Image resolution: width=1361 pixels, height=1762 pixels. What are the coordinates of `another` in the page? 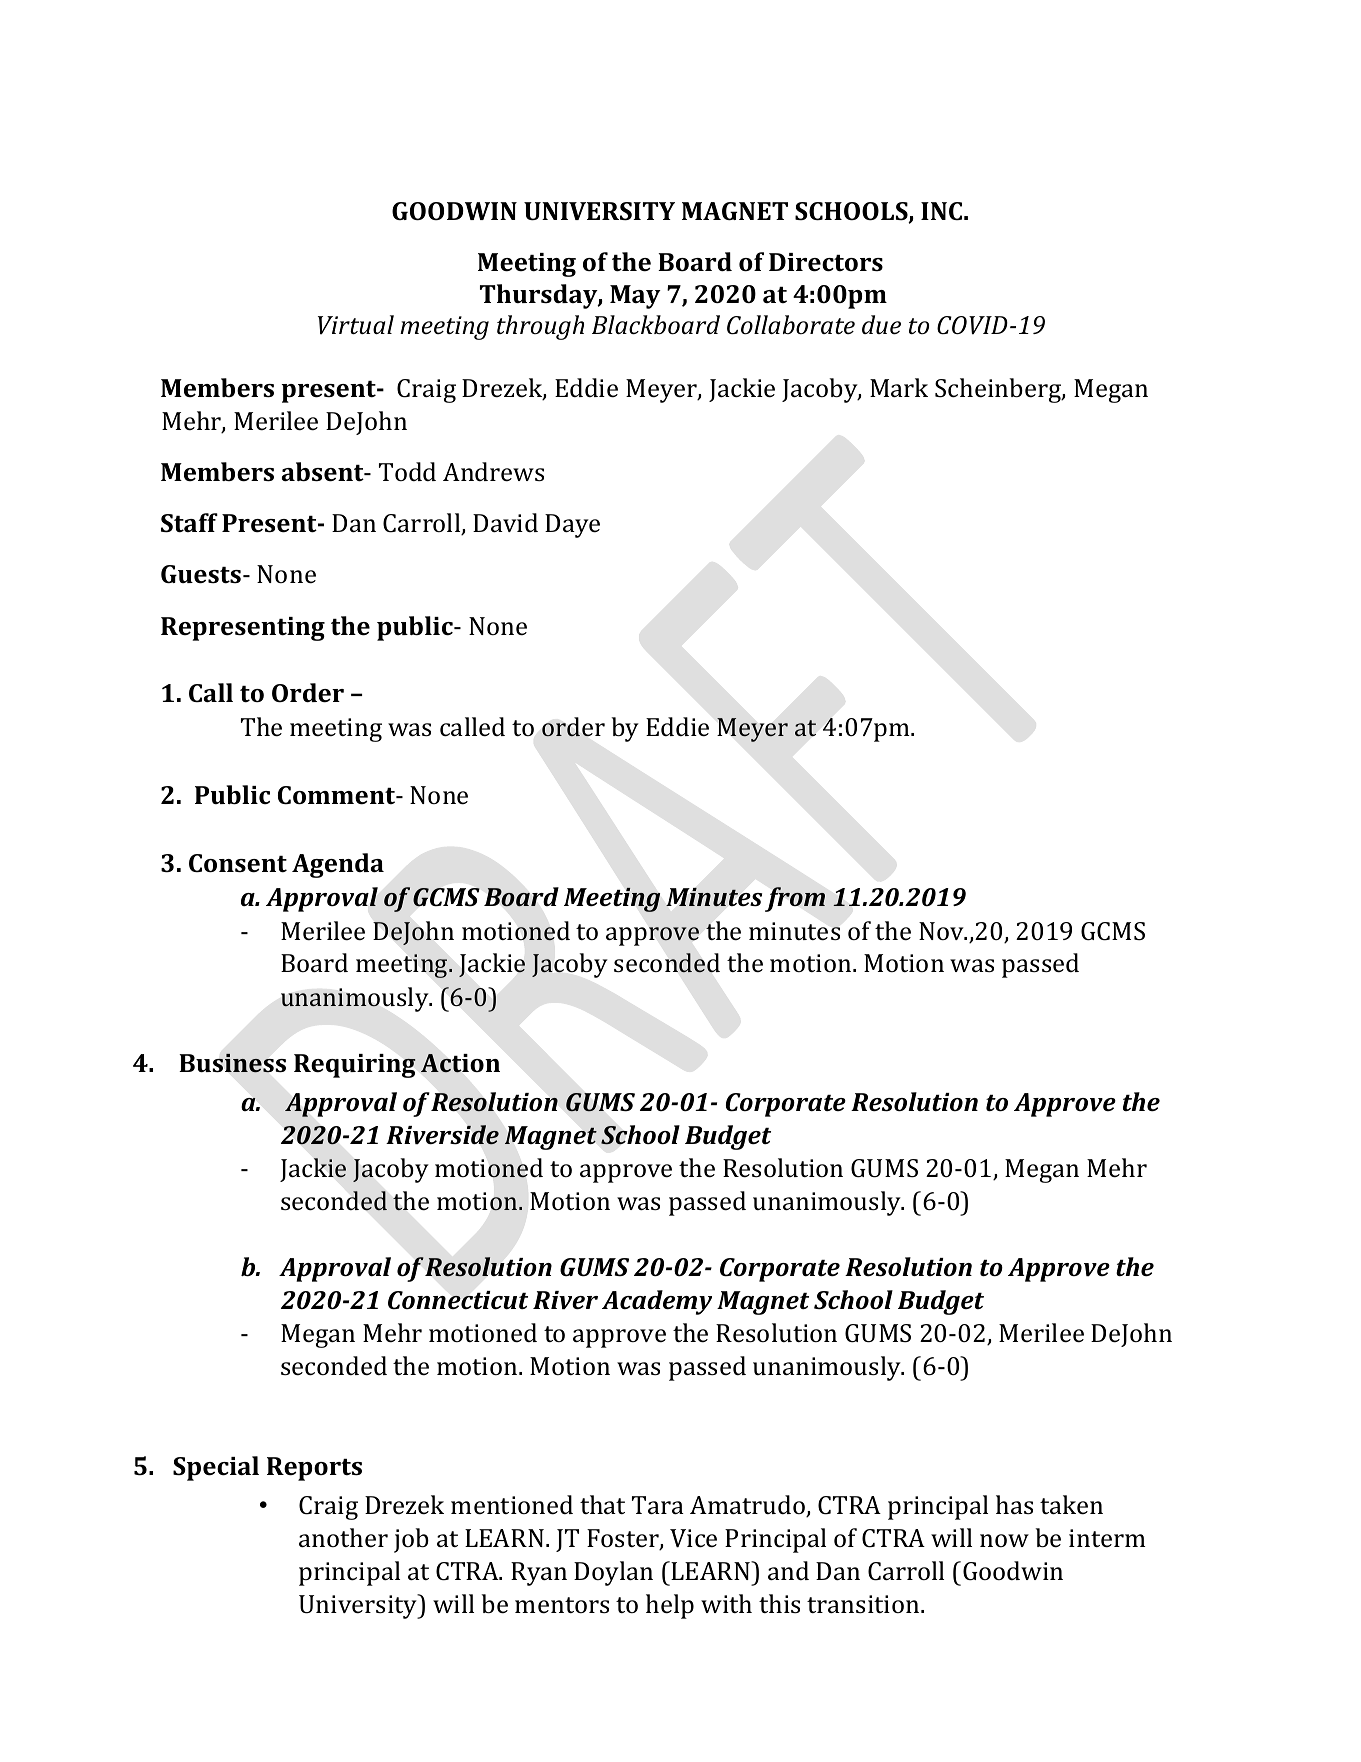 It's located at (343, 1538).
